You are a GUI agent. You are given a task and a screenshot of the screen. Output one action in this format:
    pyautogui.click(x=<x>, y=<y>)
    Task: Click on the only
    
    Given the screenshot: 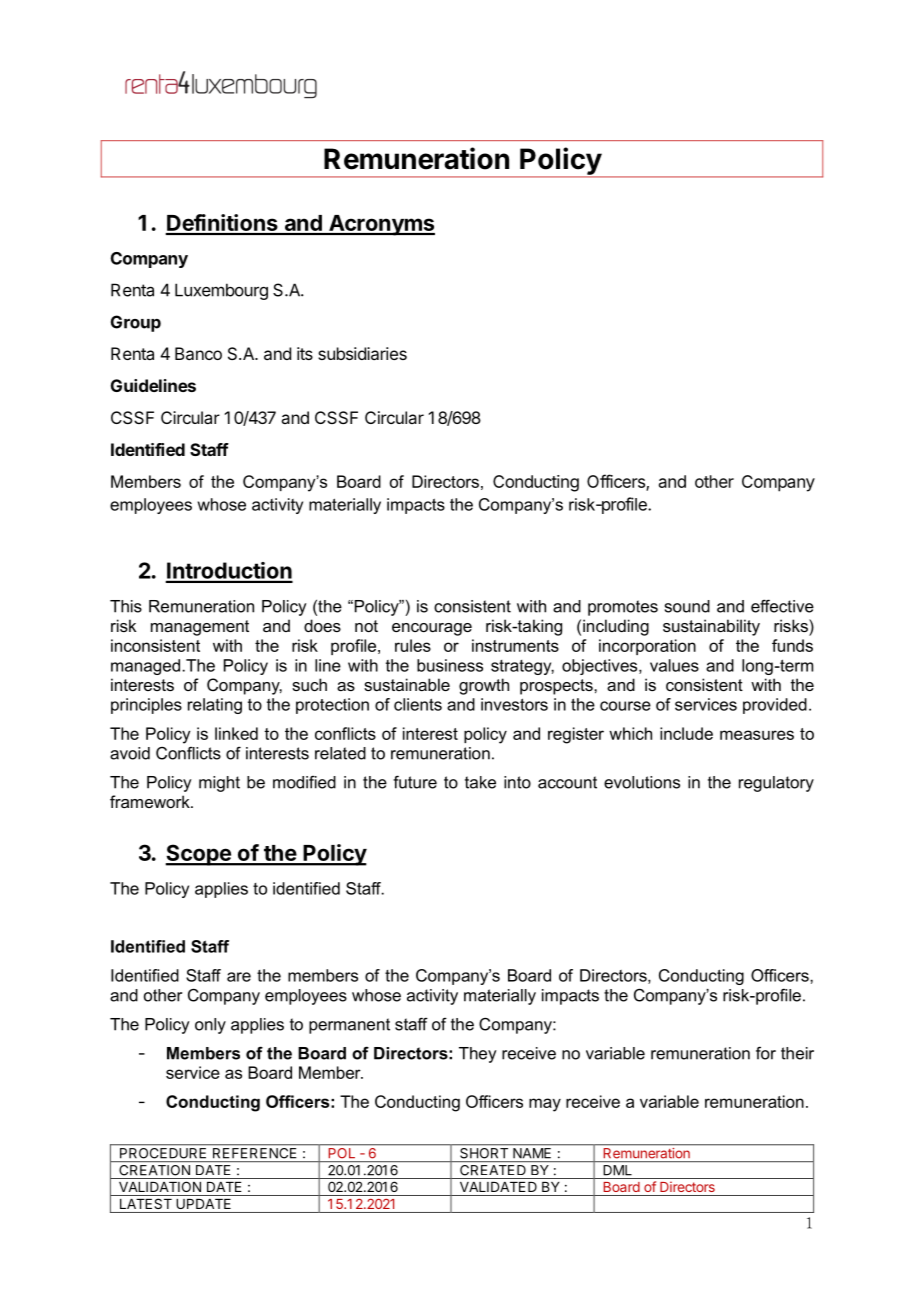 What is the action you would take?
    pyautogui.click(x=210, y=1026)
